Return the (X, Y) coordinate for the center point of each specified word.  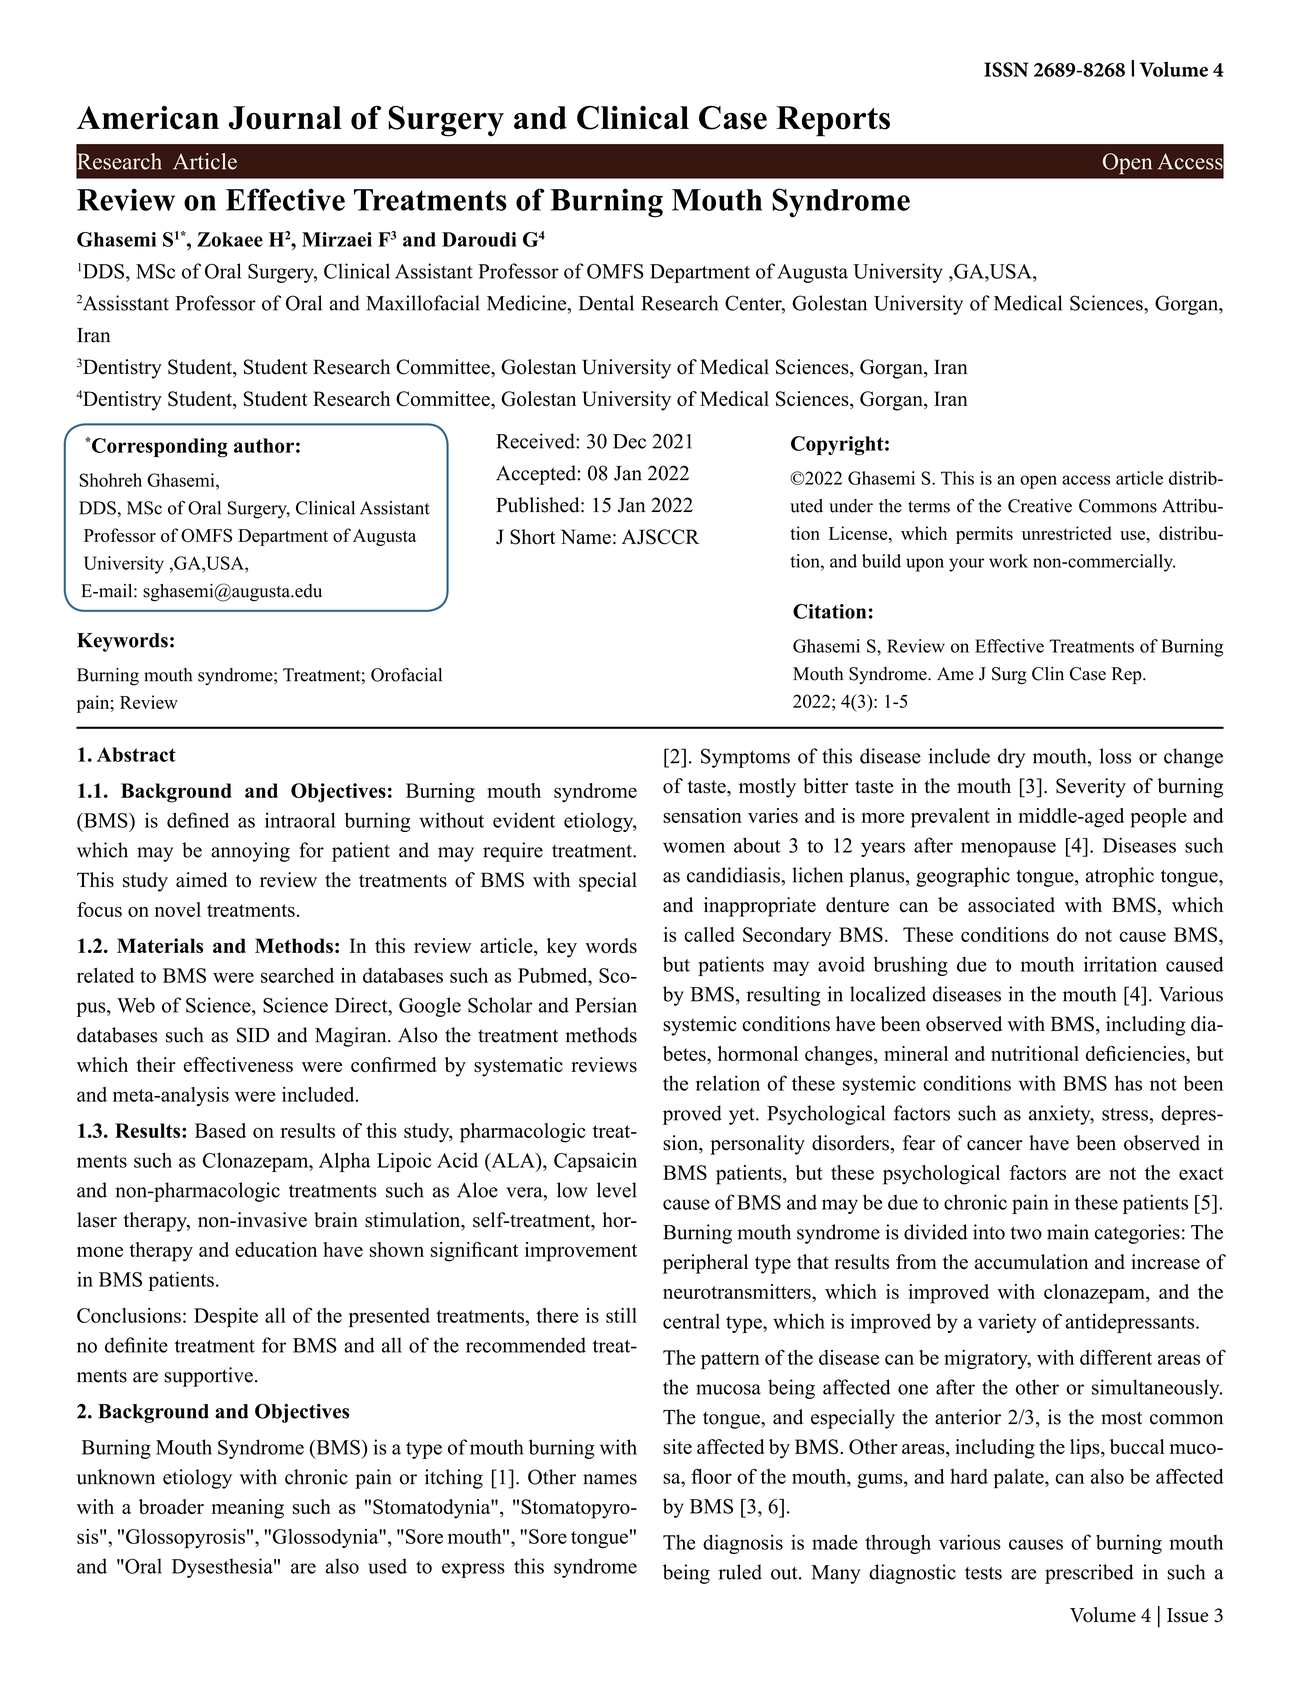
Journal (285, 118)
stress (1125, 1114)
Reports (833, 121)
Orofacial (406, 675)
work (1008, 561)
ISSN (1006, 69)
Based (220, 1130)
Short (533, 537)
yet (743, 1116)
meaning (247, 1509)
